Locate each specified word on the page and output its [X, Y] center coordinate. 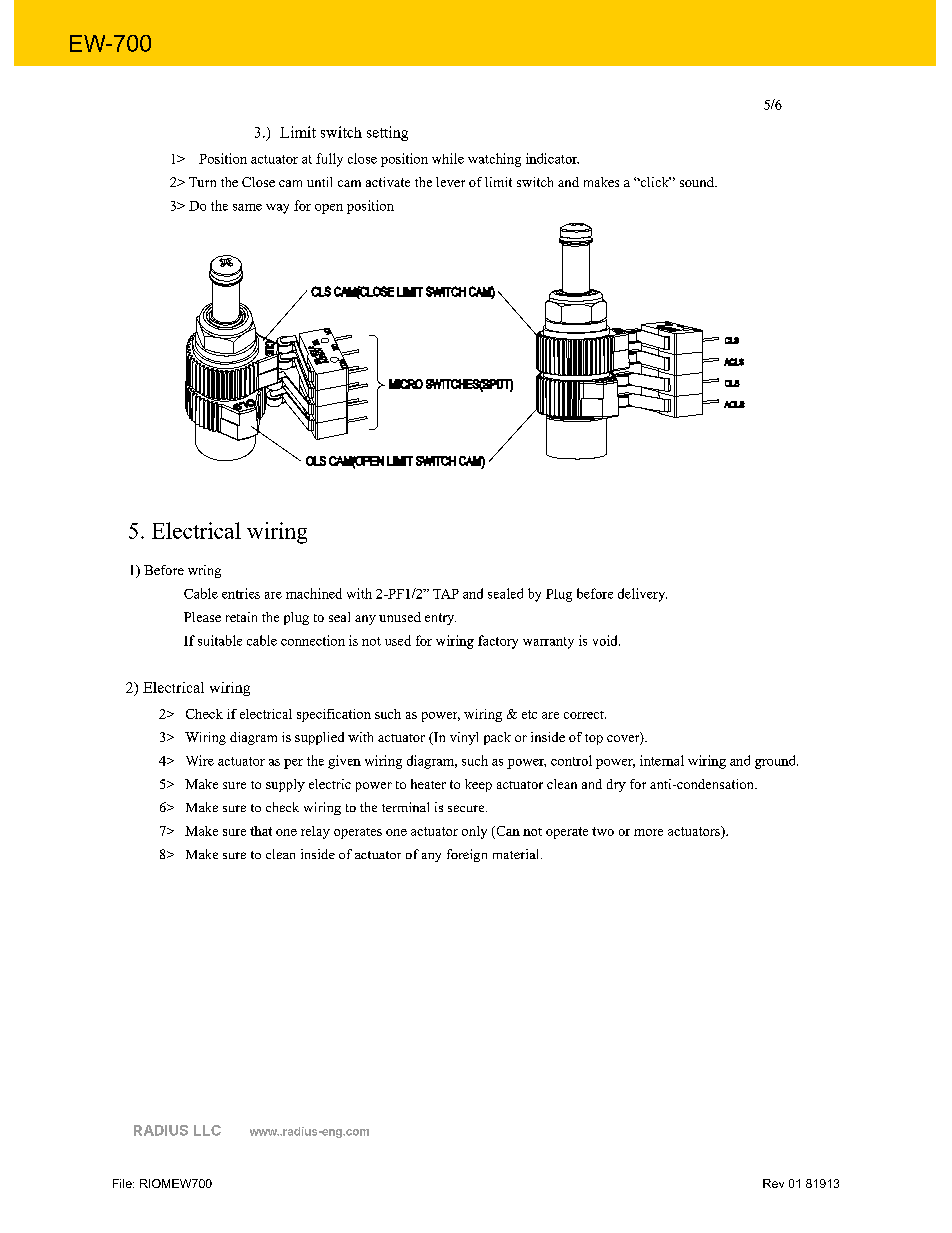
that [261, 831]
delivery [642, 595]
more [648, 832]
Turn [202, 182]
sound [698, 182]
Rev [773, 1183]
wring [204, 571]
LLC [207, 1130]
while [448, 158]
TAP [446, 594]
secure [467, 808]
